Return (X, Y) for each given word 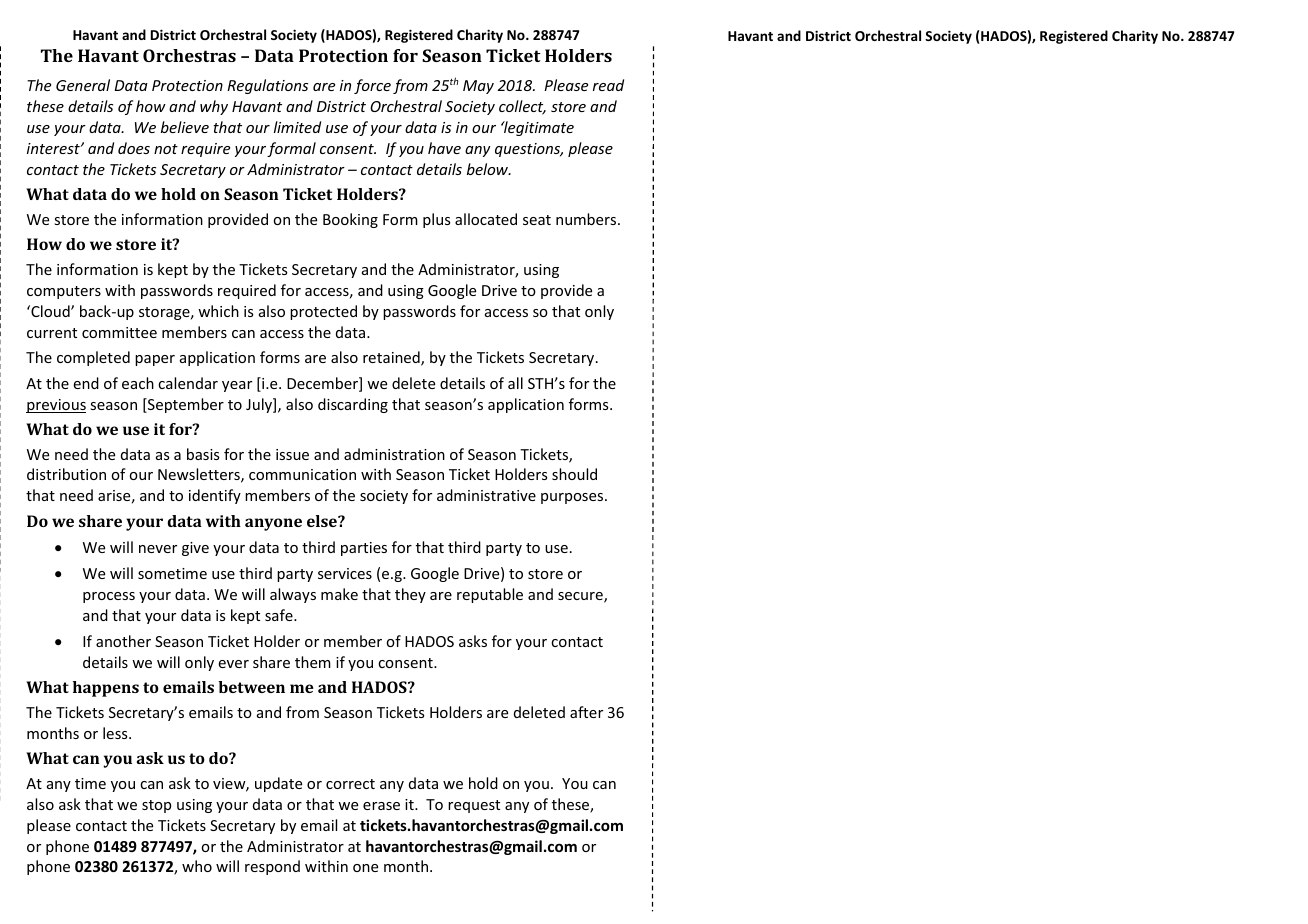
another (123, 641)
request (474, 806)
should (574, 474)
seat (537, 220)
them (313, 662)
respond (272, 867)
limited (297, 127)
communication (302, 474)
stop (156, 806)
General (83, 85)
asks (473, 641)
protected (323, 312)
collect (522, 107)
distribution (66, 474)
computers (64, 292)
